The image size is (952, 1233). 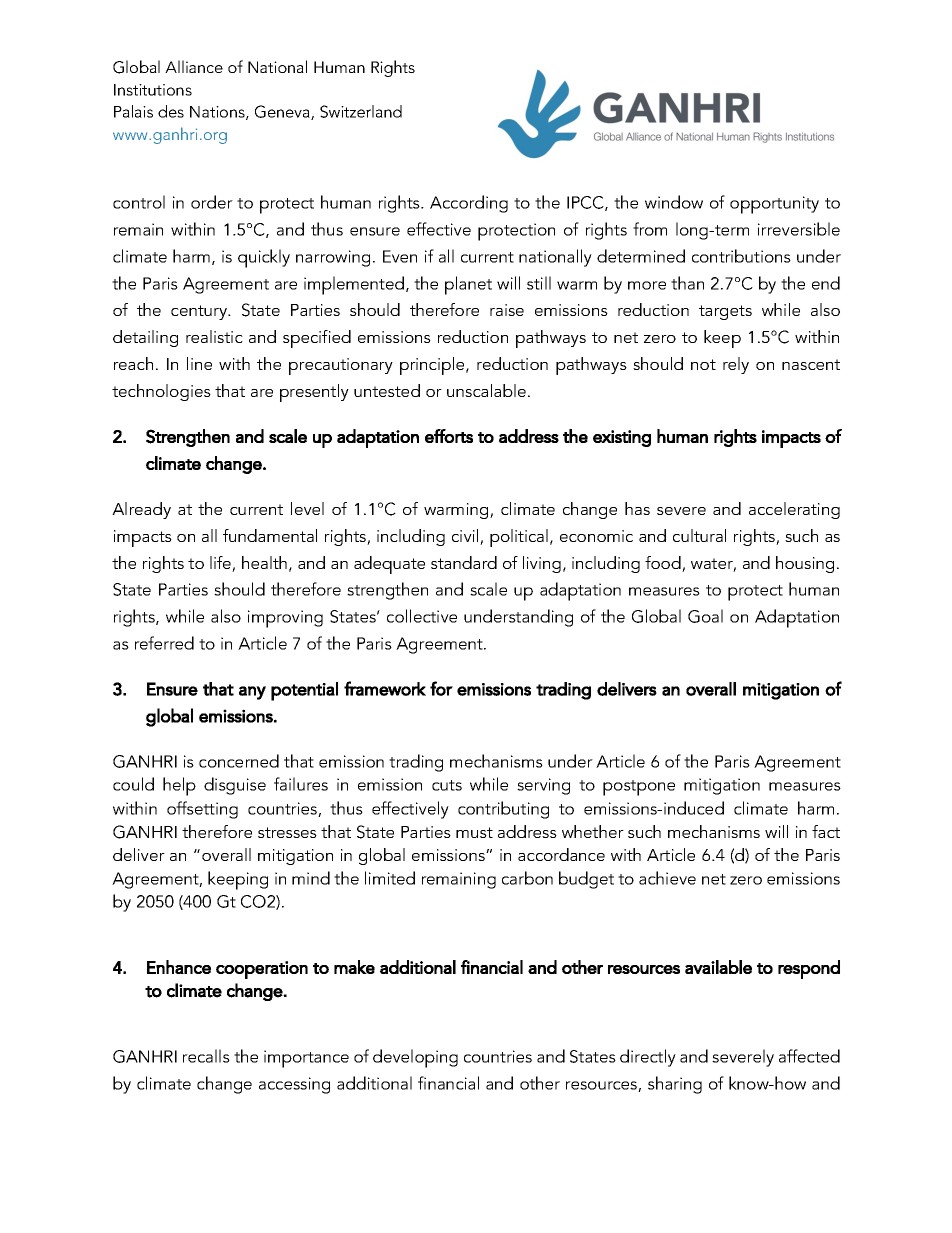 I want to click on must, so click(x=474, y=832).
